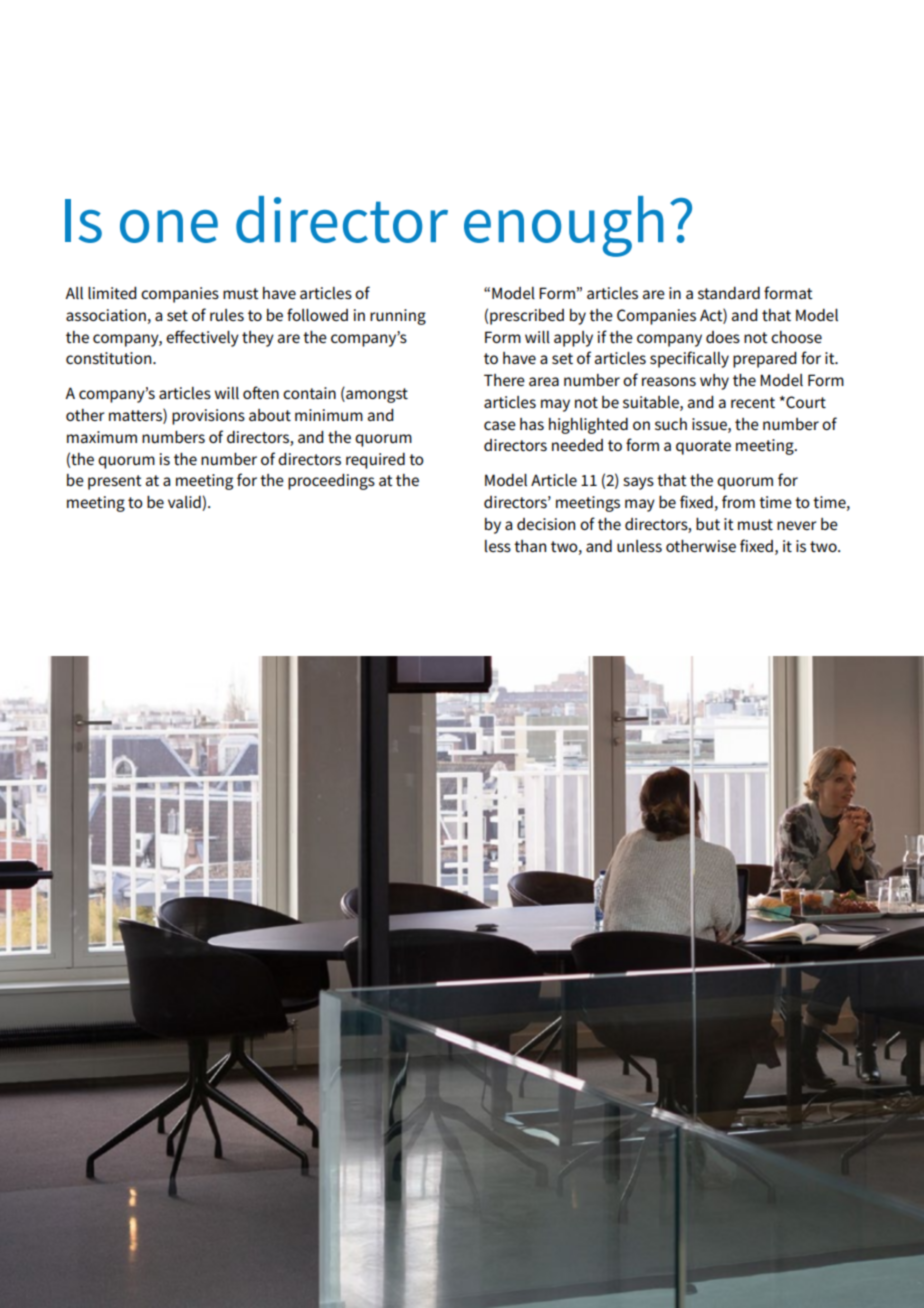  Describe the element at coordinates (185, 503) in the image. I see `valid` at that location.
